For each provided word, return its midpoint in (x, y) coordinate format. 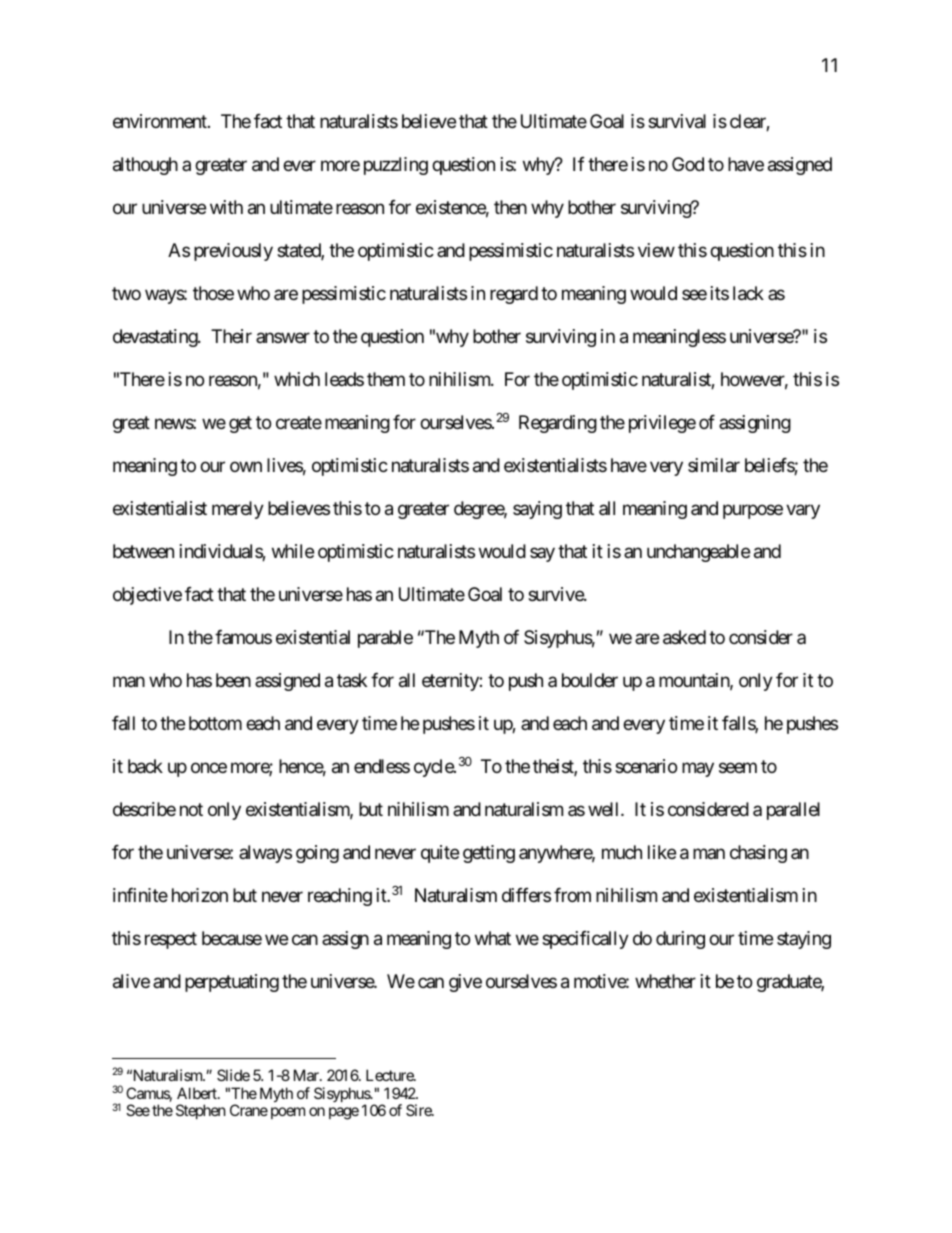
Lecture (390, 1075)
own (246, 467)
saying (537, 510)
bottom (215, 723)
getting (489, 854)
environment (161, 121)
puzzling (396, 166)
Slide (233, 1075)
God (688, 164)
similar (714, 465)
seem (738, 767)
